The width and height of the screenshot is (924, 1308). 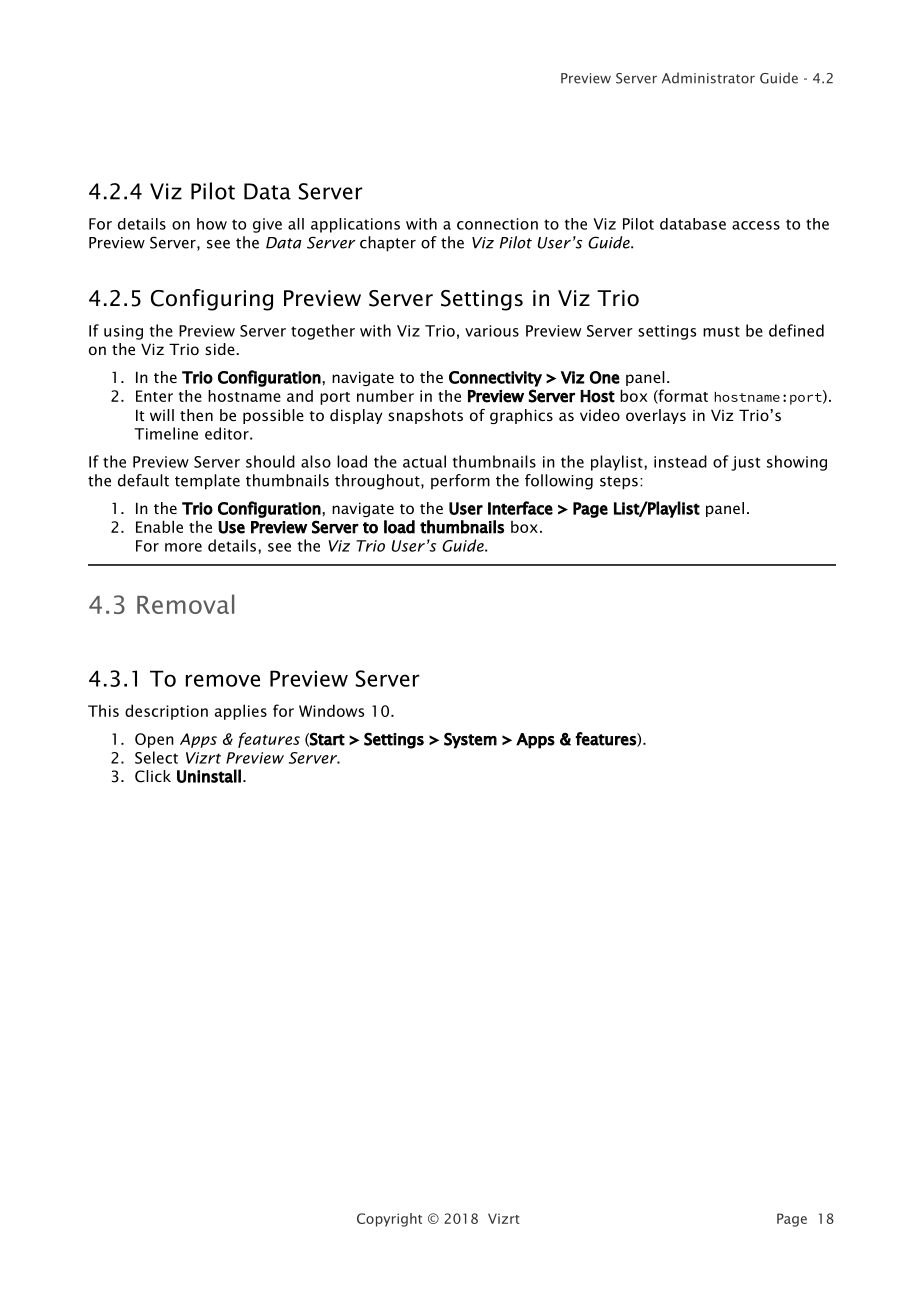 What do you see at coordinates (495, 379) in the screenshot?
I see `Connectivity` at bounding box center [495, 379].
